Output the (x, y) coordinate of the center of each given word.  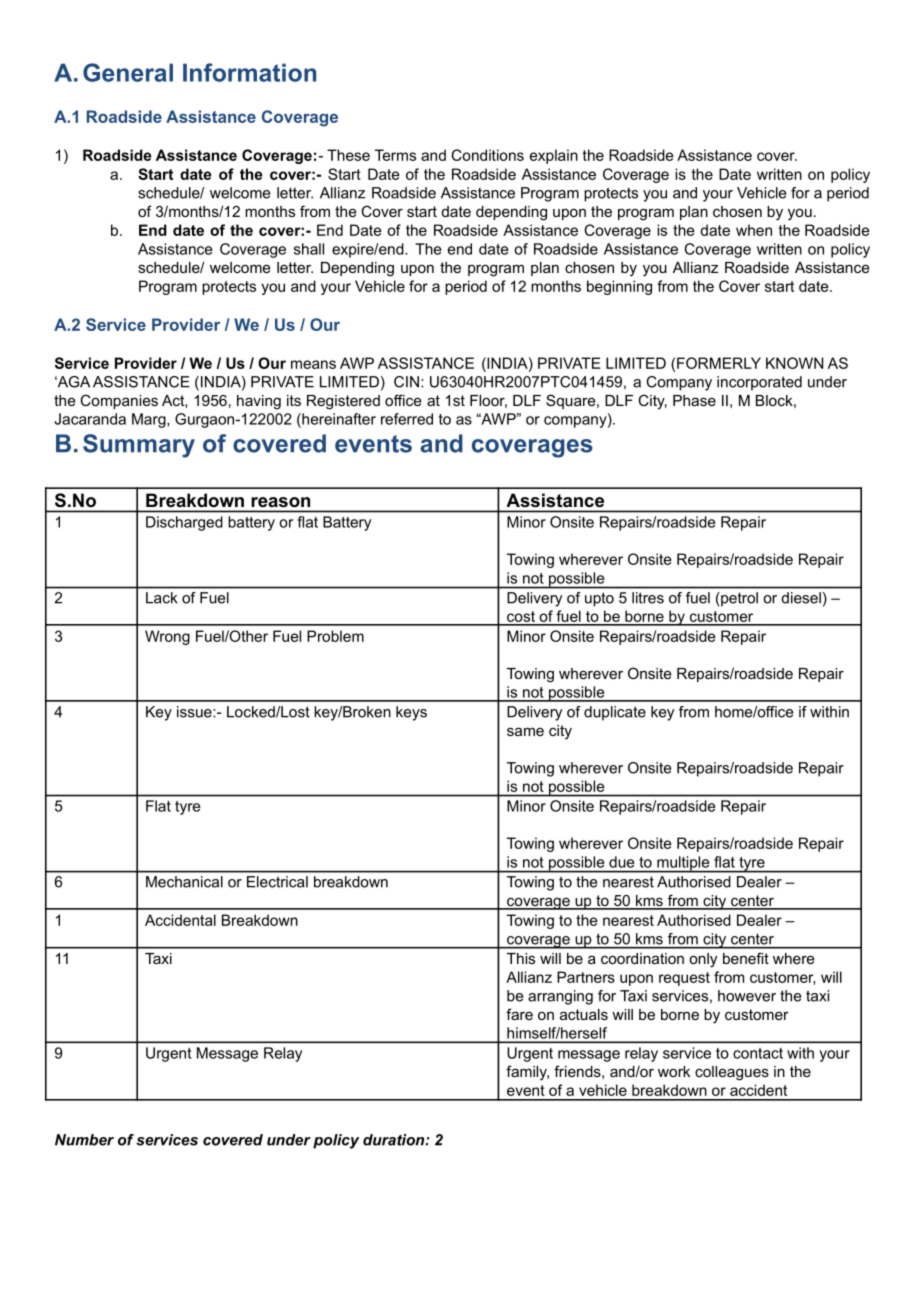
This (521, 958)
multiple (683, 864)
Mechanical (184, 882)
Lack (161, 598)
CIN (406, 382)
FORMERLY (719, 363)
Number (84, 1140)
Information (249, 72)
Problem (335, 636)
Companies (119, 401)
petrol (739, 599)
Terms (395, 155)
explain (554, 156)
